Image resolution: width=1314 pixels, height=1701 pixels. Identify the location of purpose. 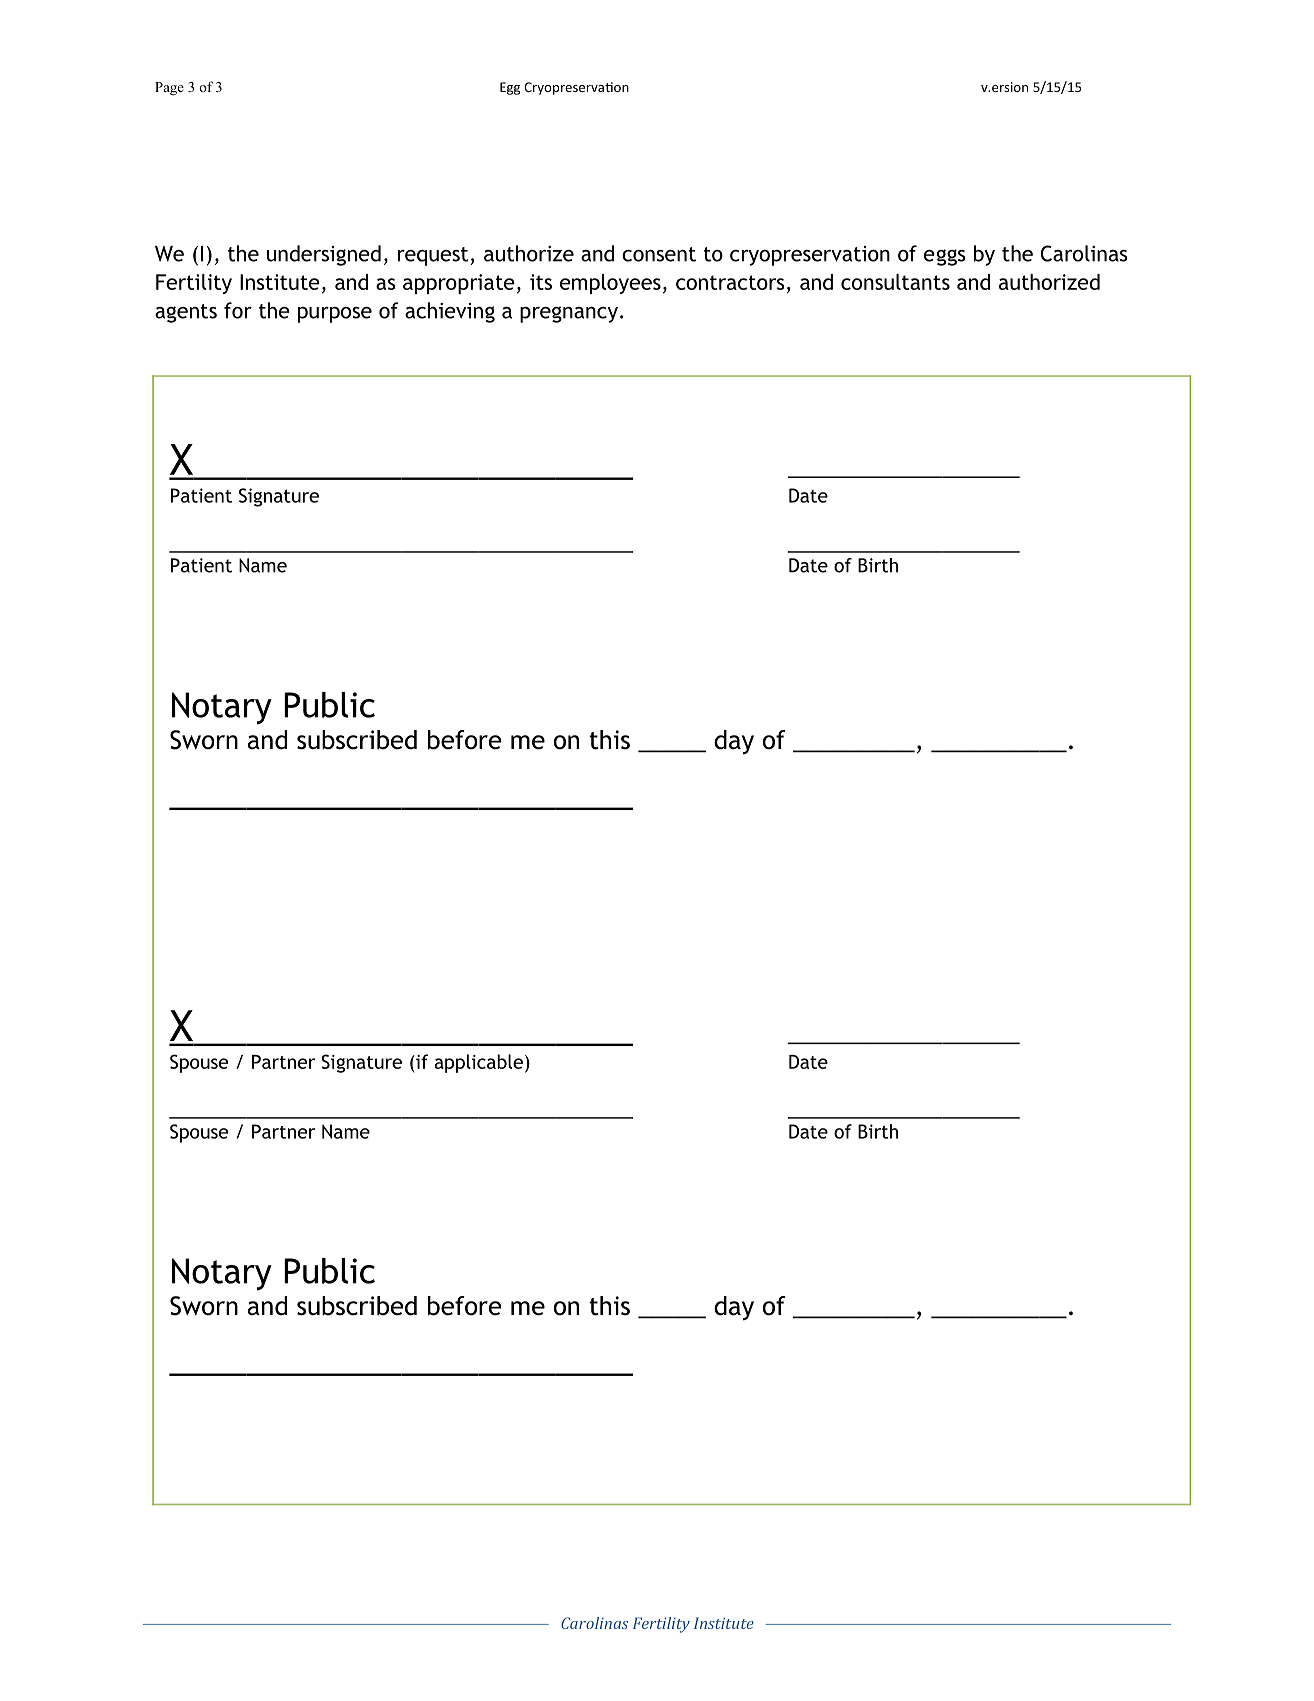
(335, 315).
